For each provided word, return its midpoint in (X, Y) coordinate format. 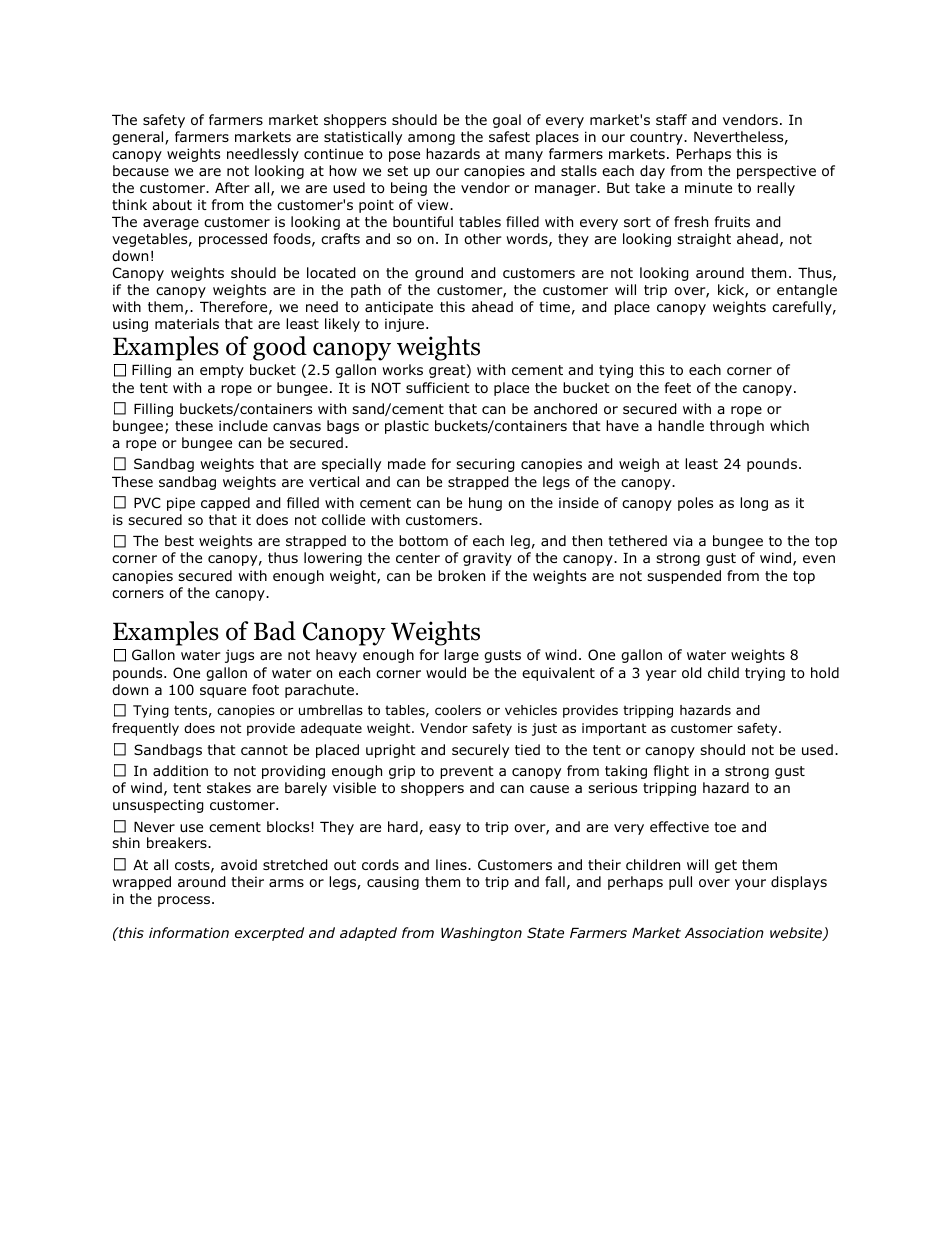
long (754, 504)
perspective (776, 172)
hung (485, 504)
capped (225, 504)
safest (509, 136)
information (189, 932)
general (139, 138)
